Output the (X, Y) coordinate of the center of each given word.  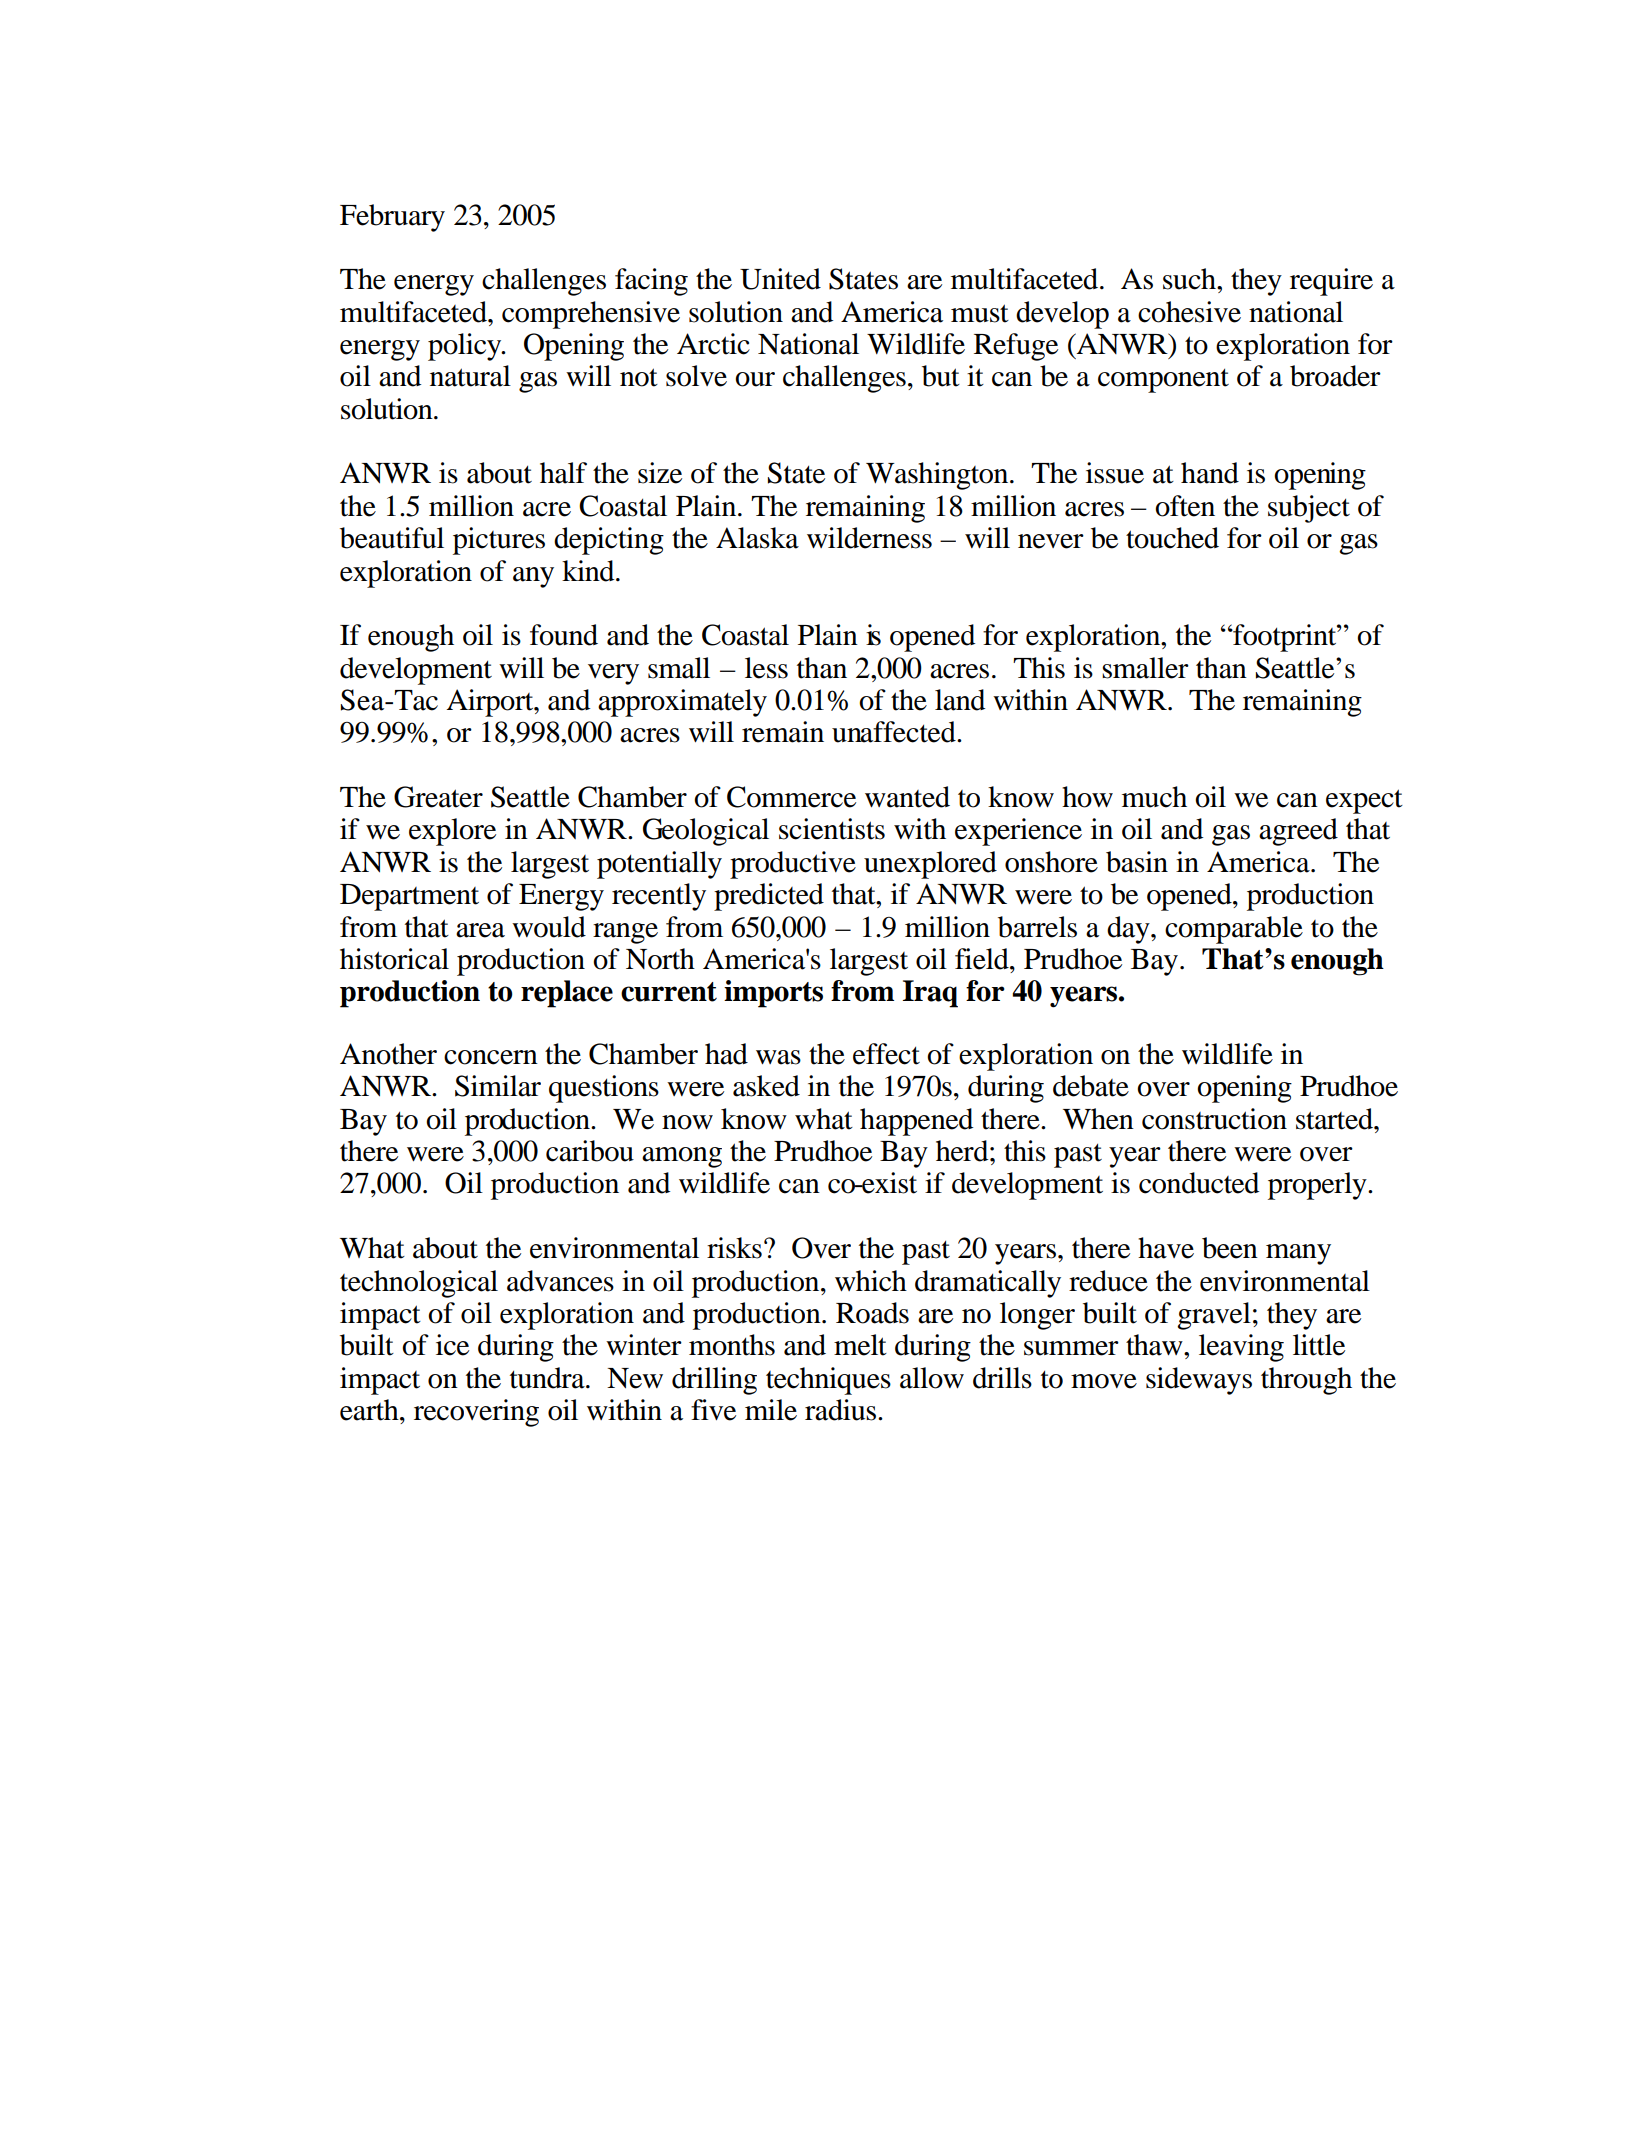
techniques (828, 1381)
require (1331, 282)
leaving (1241, 1348)
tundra (548, 1378)
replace (567, 994)
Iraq (930, 994)
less (766, 668)
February (392, 218)
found (564, 635)
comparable (1234, 930)
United (780, 279)
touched (1172, 538)
